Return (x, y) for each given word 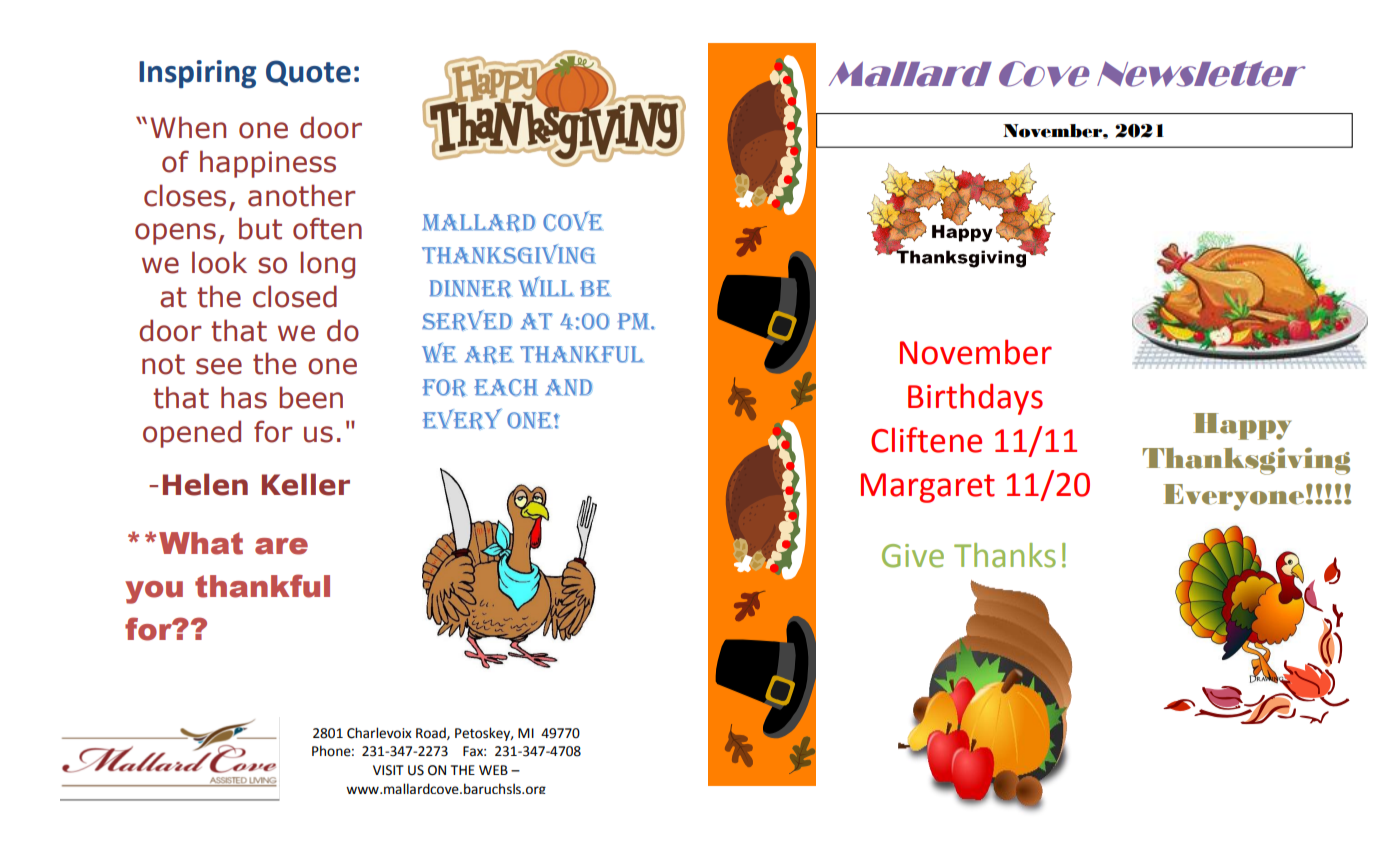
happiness (268, 164)
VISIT (388, 770)
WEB (493, 770)
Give (913, 556)
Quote (308, 73)
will (546, 286)
